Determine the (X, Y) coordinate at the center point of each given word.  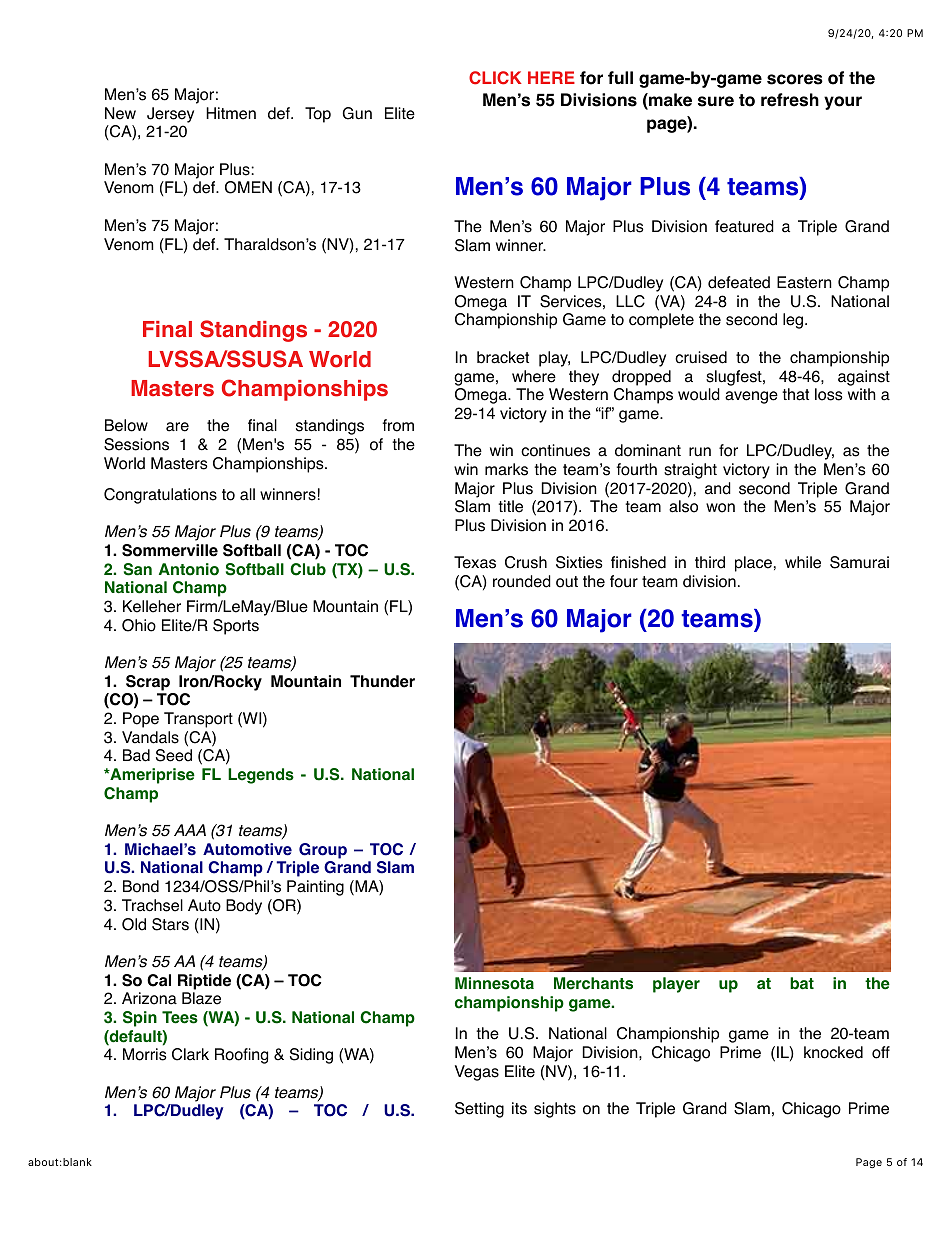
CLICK (495, 78)
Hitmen (231, 113)
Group (323, 851)
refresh (790, 100)
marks (506, 469)
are (177, 427)
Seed (174, 755)
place (753, 564)
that (795, 394)
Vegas (477, 1073)
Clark (190, 1054)
